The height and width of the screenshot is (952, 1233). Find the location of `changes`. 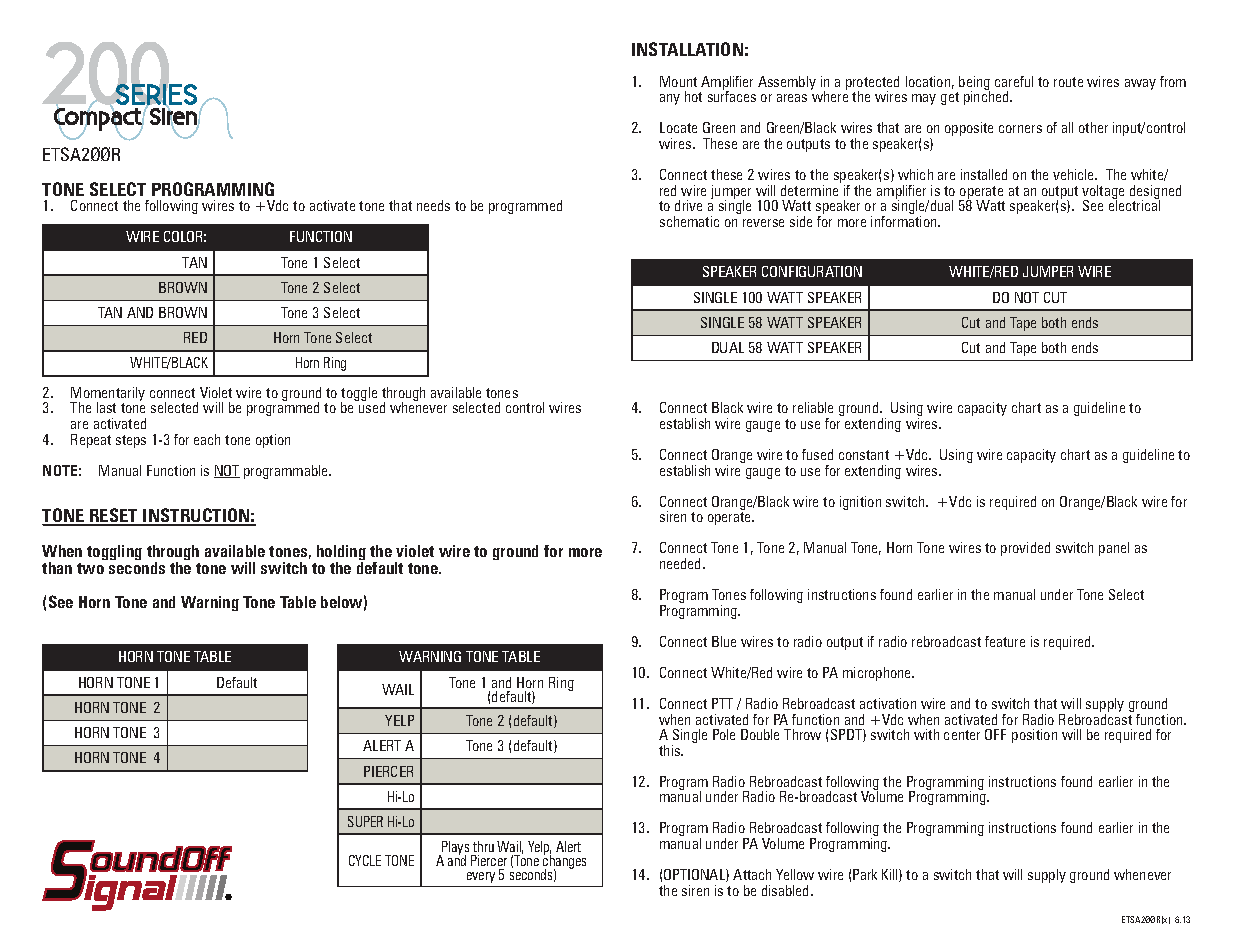

changes is located at coordinates (564, 862).
